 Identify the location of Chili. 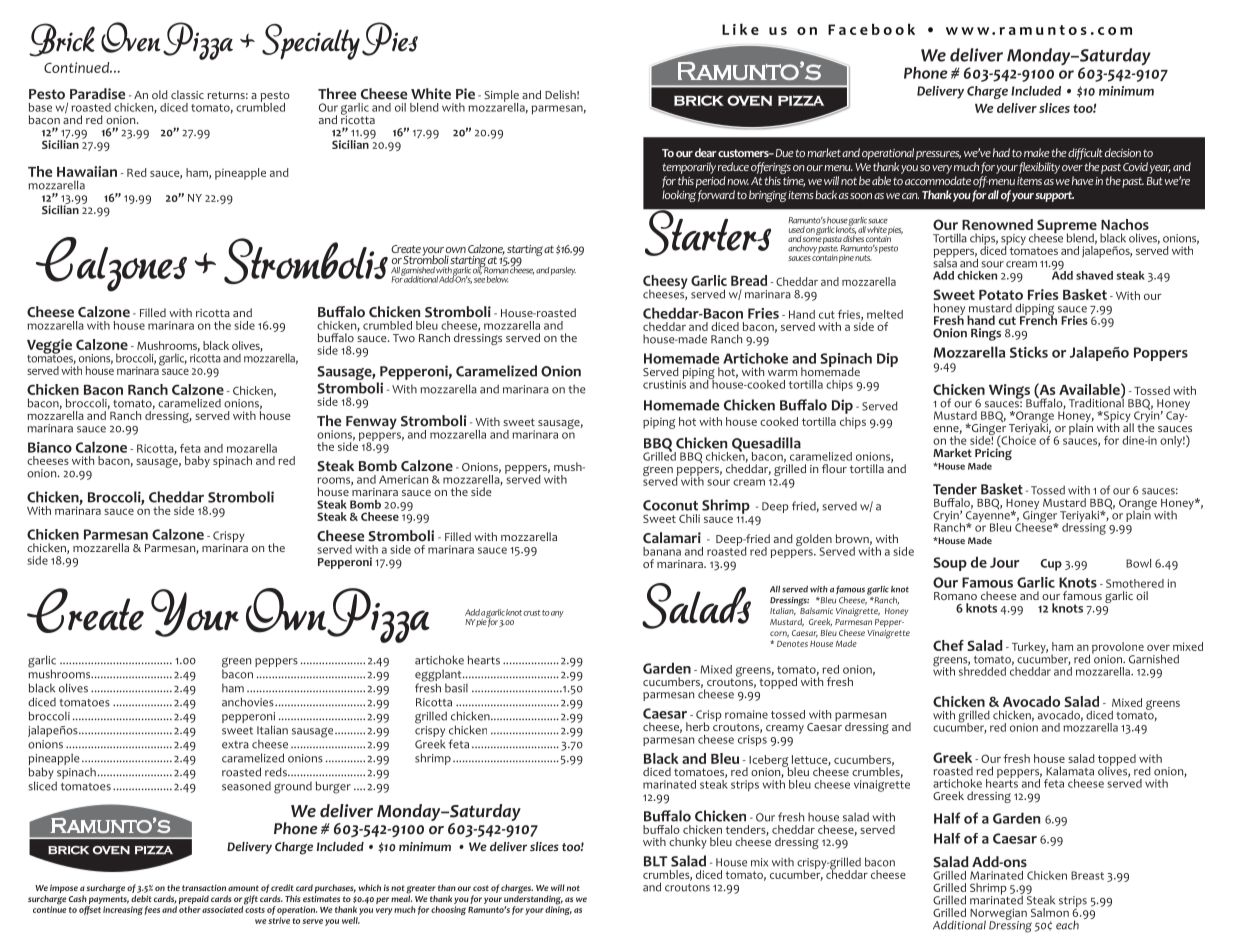
(689, 518).
